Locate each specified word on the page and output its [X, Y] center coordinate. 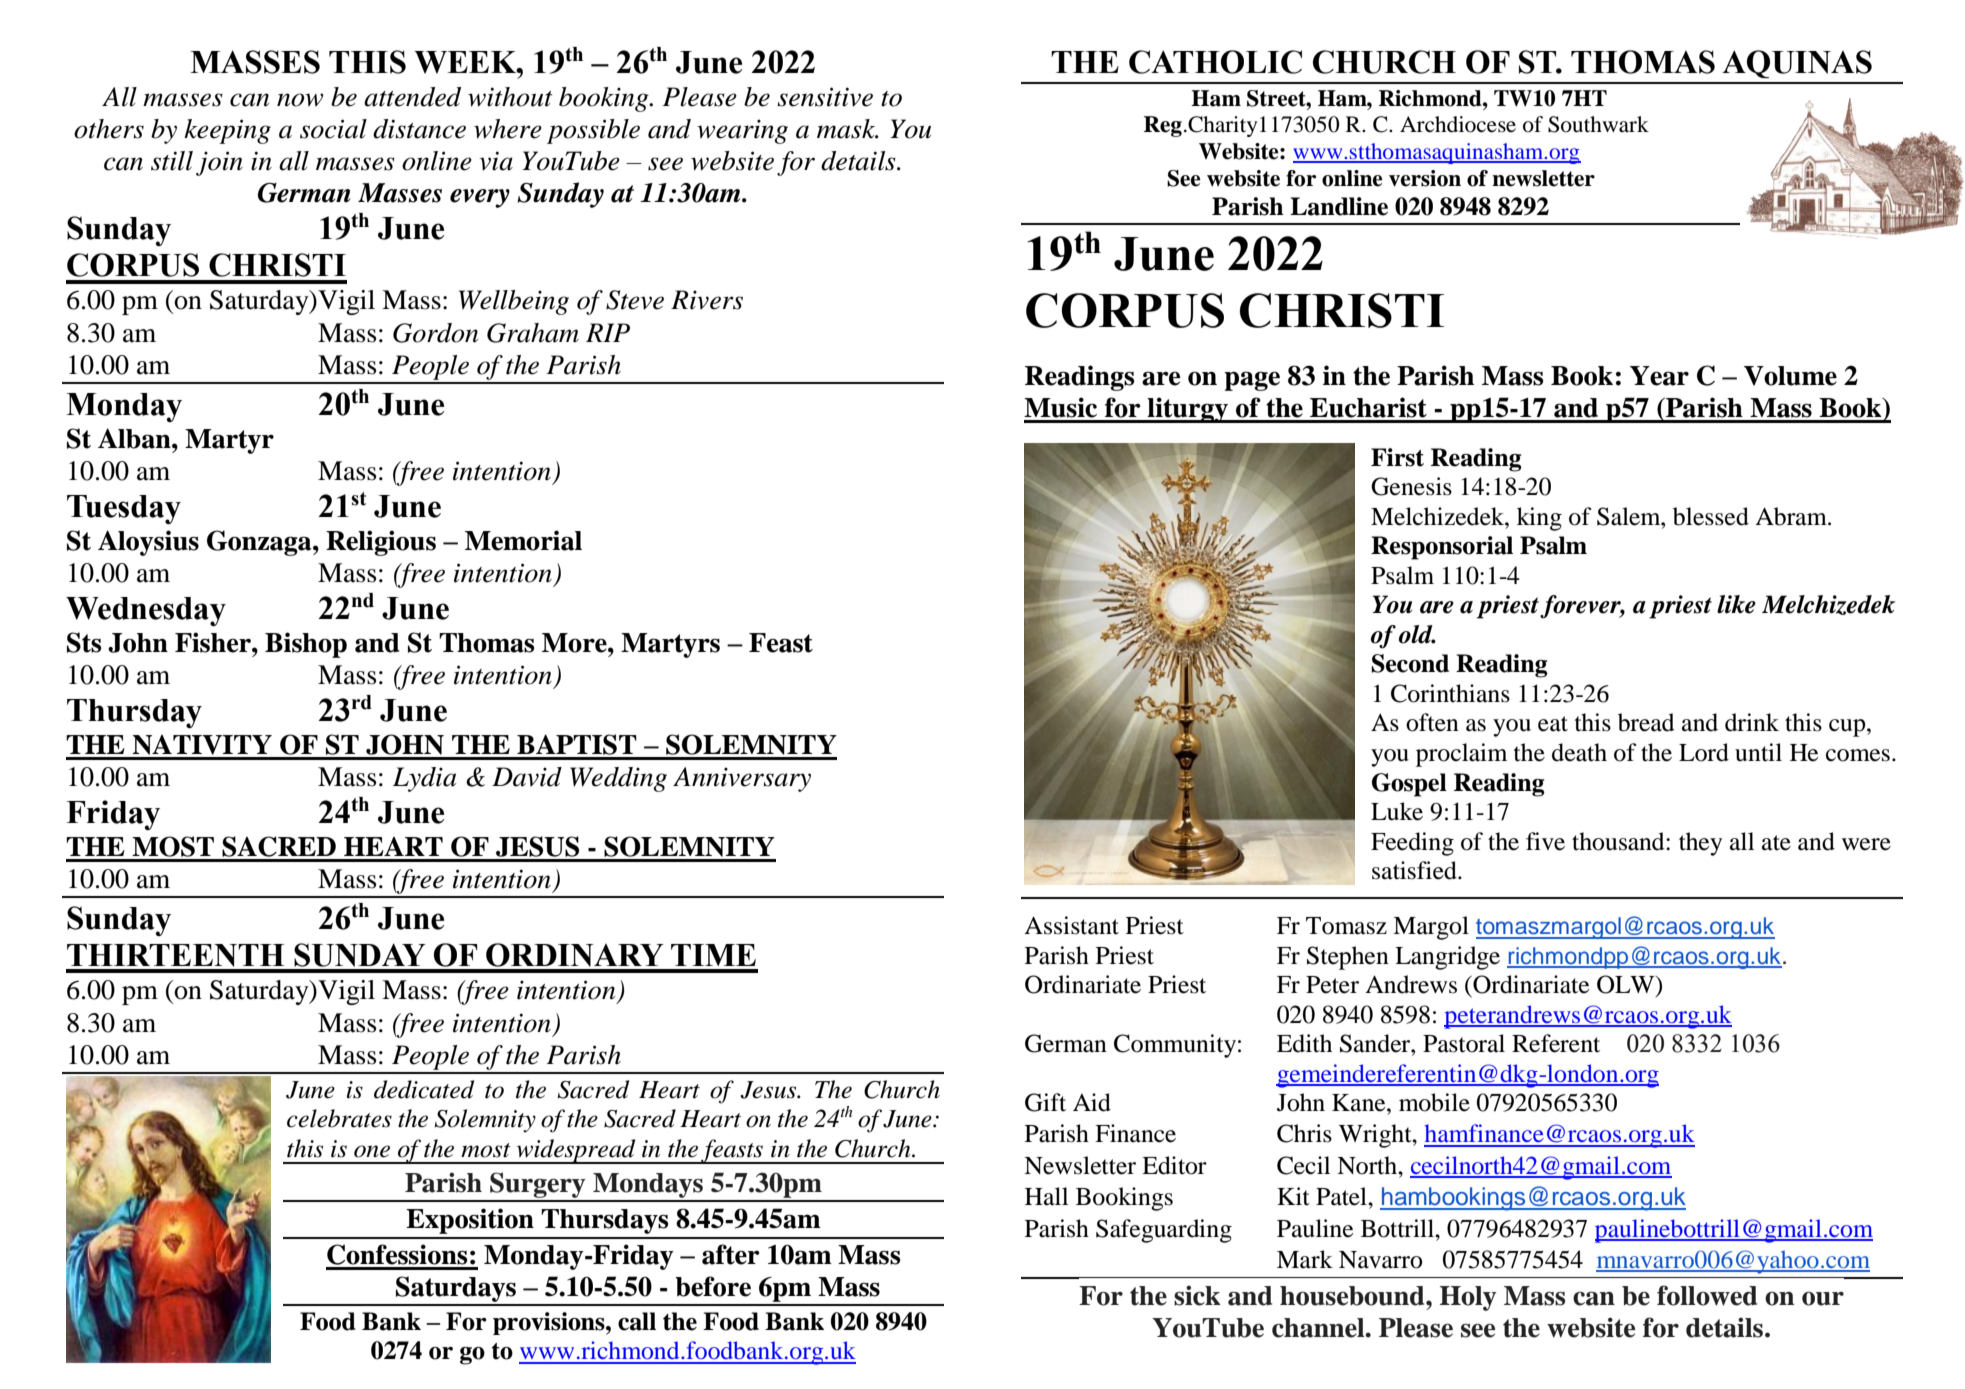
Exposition [470, 1221]
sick [1197, 1295]
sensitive [825, 97]
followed [1707, 1295]
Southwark [1598, 124]
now [300, 100]
